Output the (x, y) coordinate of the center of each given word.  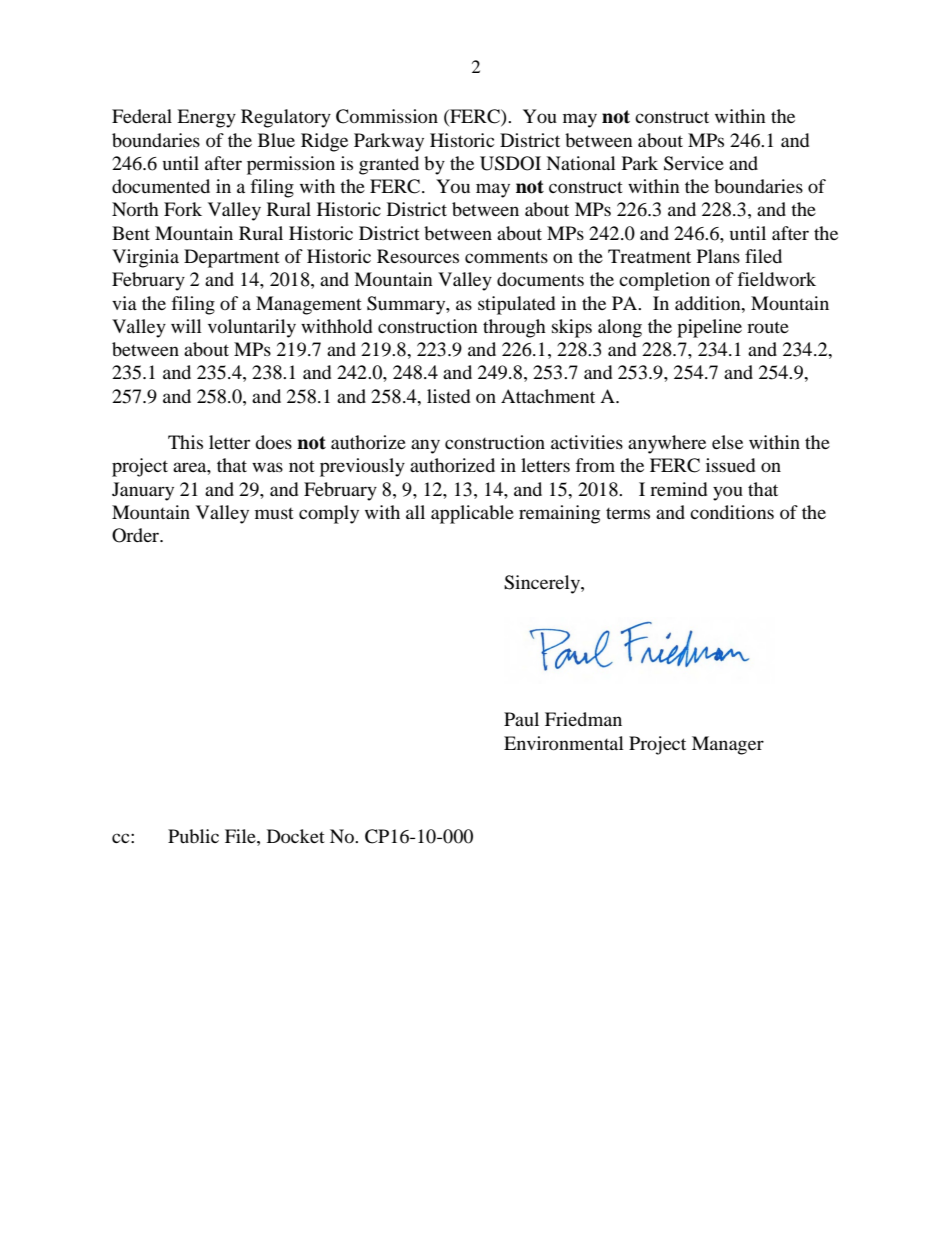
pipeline (709, 328)
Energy (206, 118)
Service (694, 163)
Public (193, 836)
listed (448, 396)
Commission (387, 116)
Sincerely (543, 584)
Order (137, 535)
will (186, 326)
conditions (732, 512)
